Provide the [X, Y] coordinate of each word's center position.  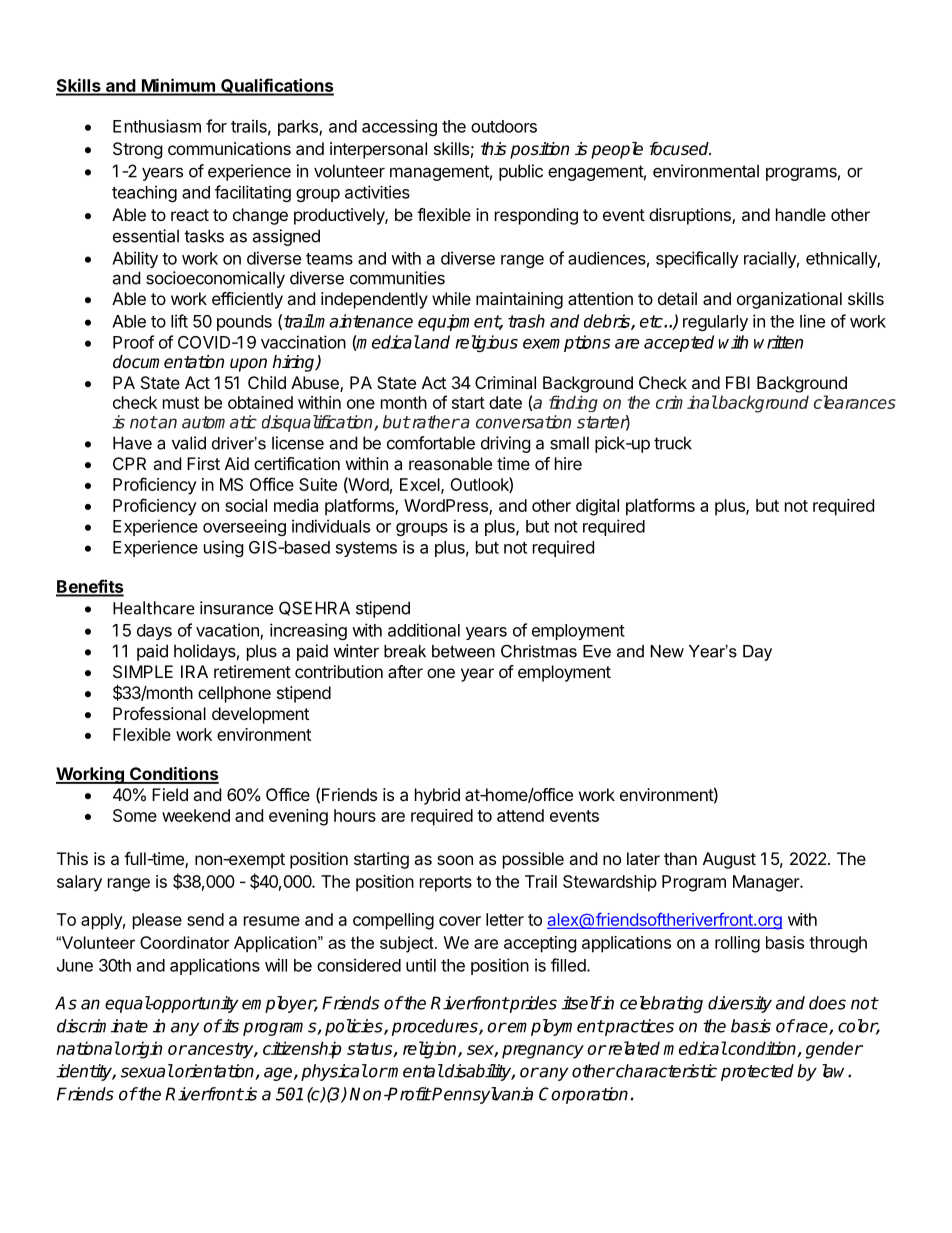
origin [141, 1050]
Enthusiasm [157, 126]
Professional [159, 713]
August [729, 860]
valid [189, 443]
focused [680, 149]
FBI [738, 382]
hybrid [437, 796]
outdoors [504, 126]
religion [431, 1050]
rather [435, 422]
